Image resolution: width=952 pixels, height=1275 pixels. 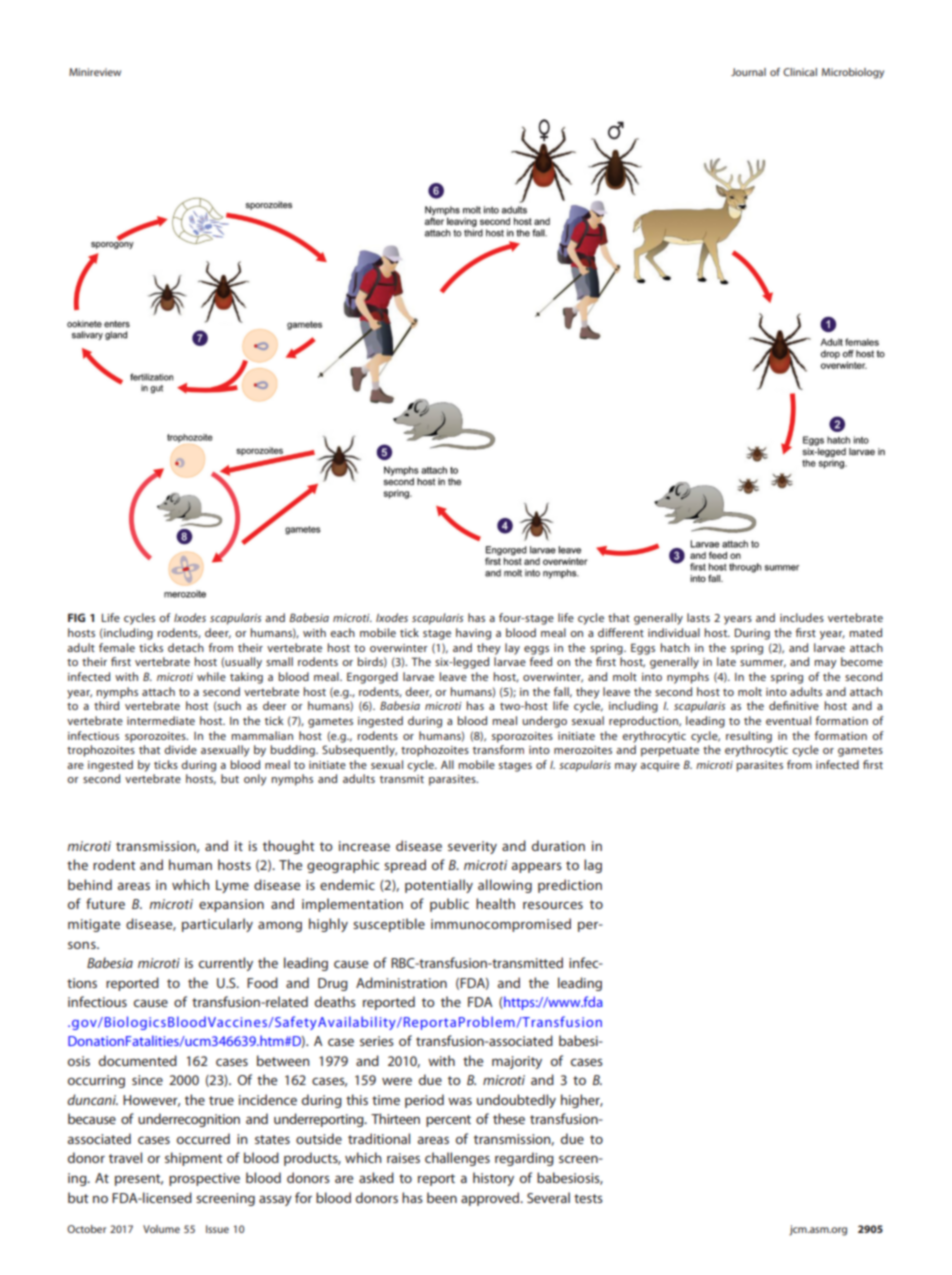 I want to click on lay, so click(x=512, y=649).
